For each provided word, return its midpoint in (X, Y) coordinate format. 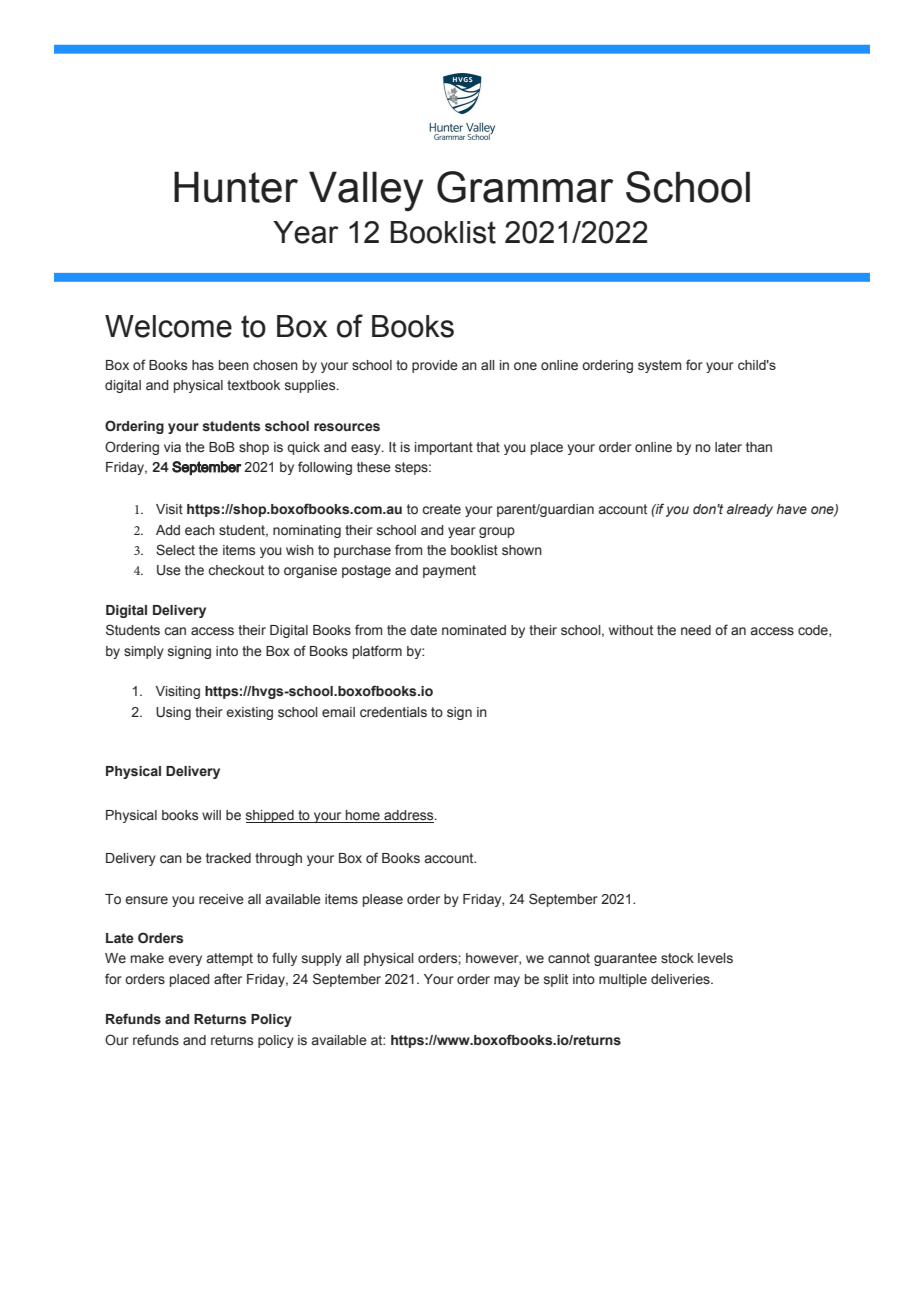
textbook (253, 385)
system (659, 366)
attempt (230, 959)
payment (449, 571)
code (814, 631)
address (409, 816)
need (696, 630)
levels (715, 958)
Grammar (525, 187)
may (507, 981)
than (759, 447)
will (211, 815)
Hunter (236, 187)
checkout (236, 570)
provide (435, 366)
